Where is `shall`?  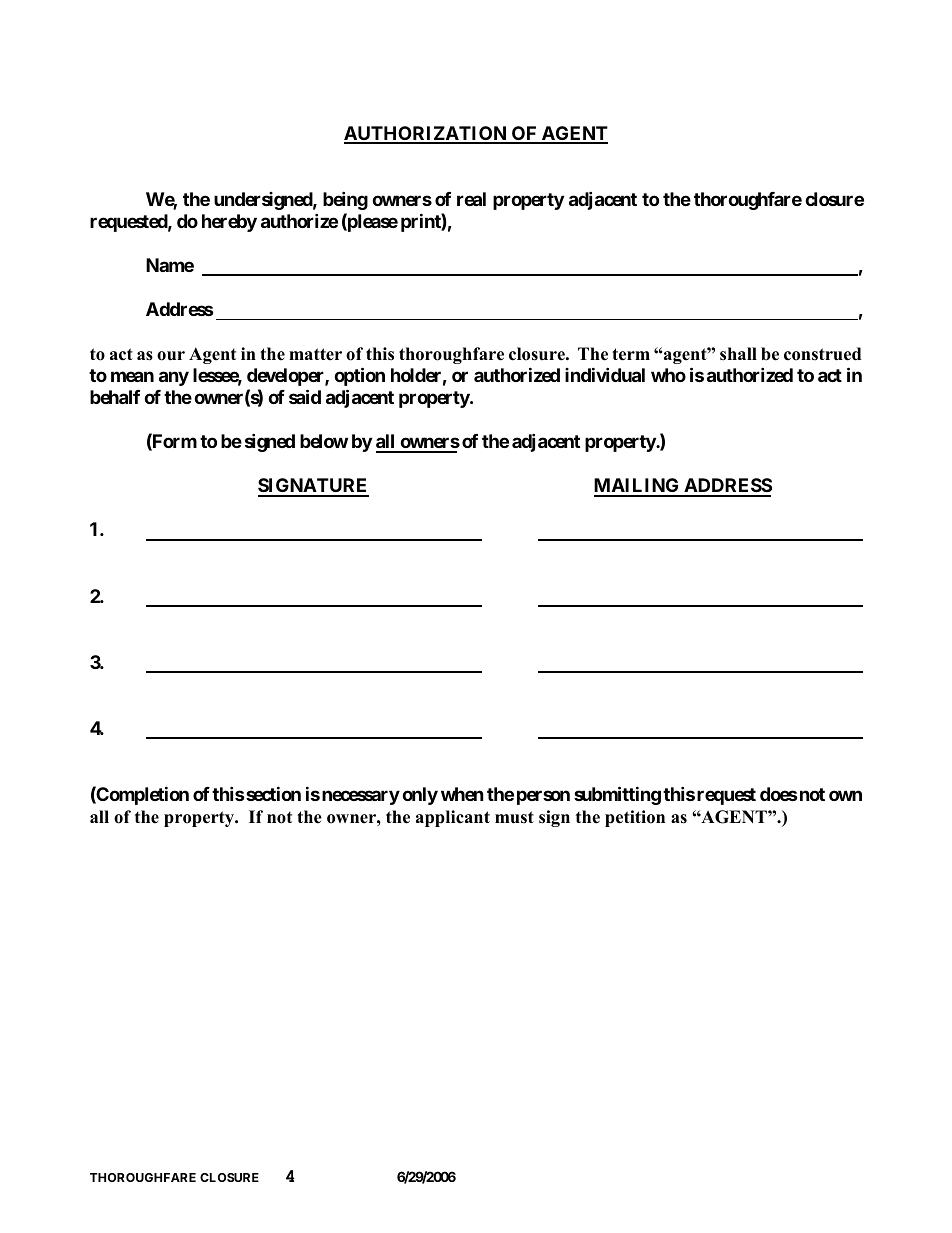 shall is located at coordinates (738, 354).
